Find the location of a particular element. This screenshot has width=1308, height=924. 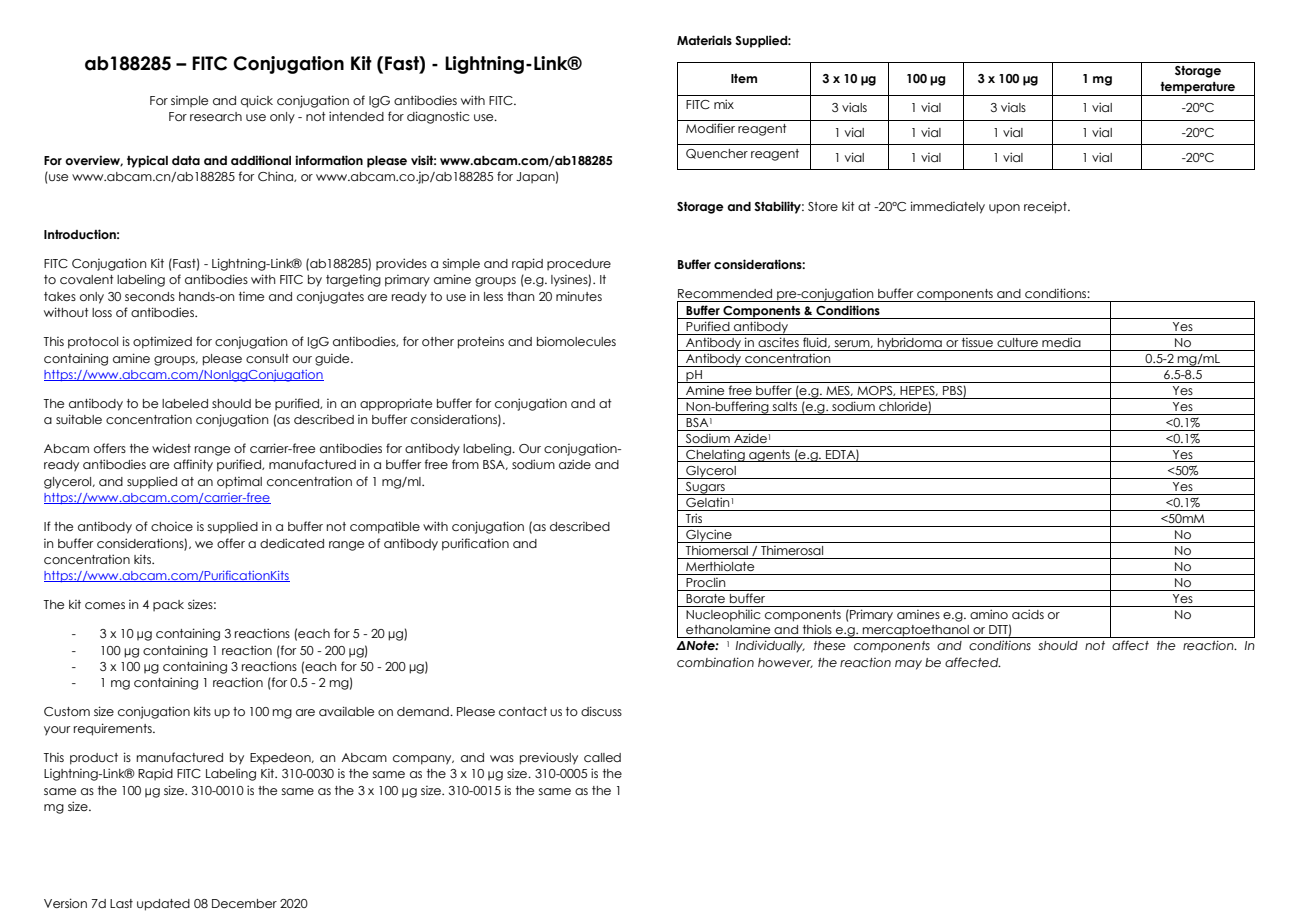

quick is located at coordinates (257, 101).
